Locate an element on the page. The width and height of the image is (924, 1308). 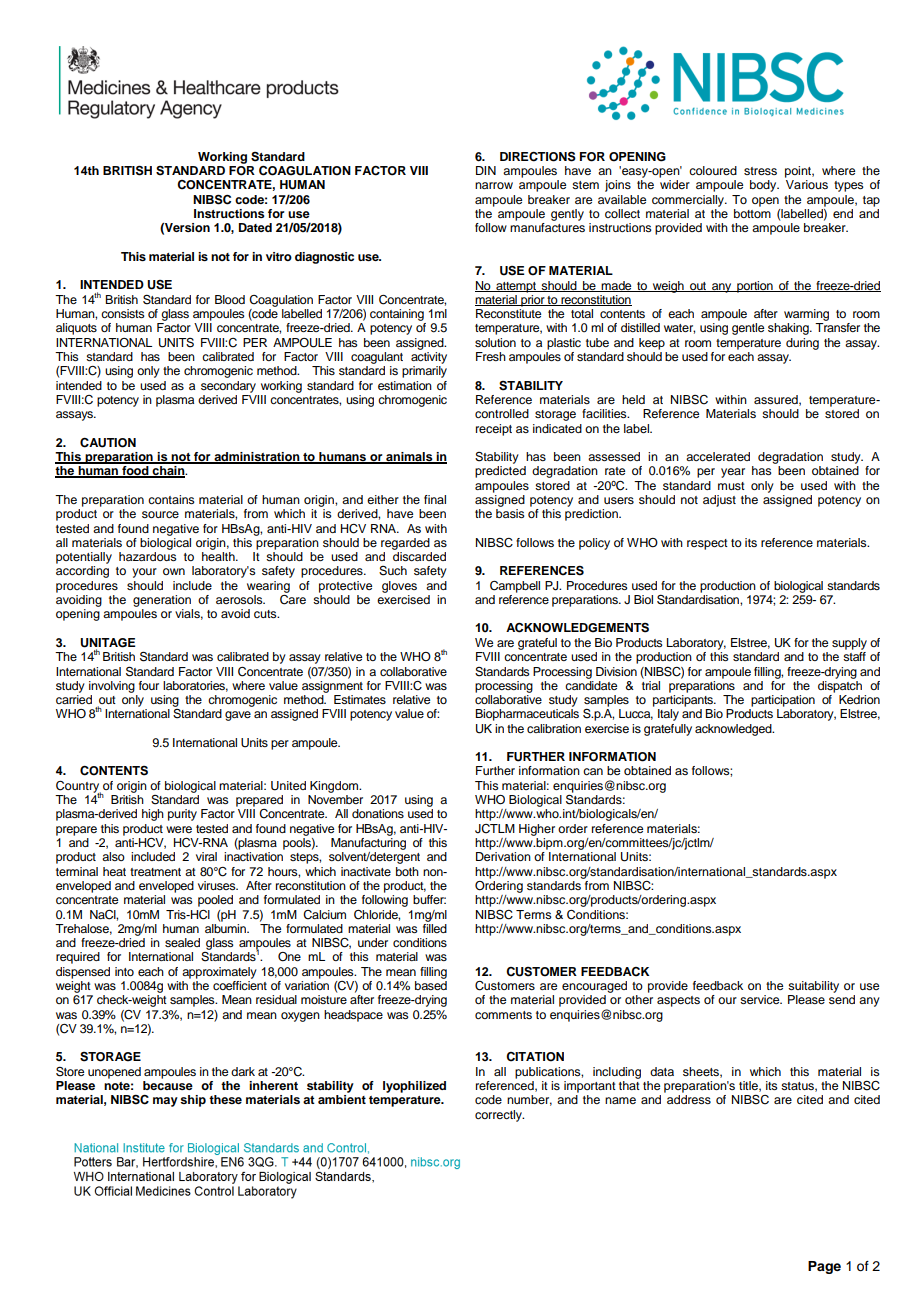
basis is located at coordinates (510, 513).
